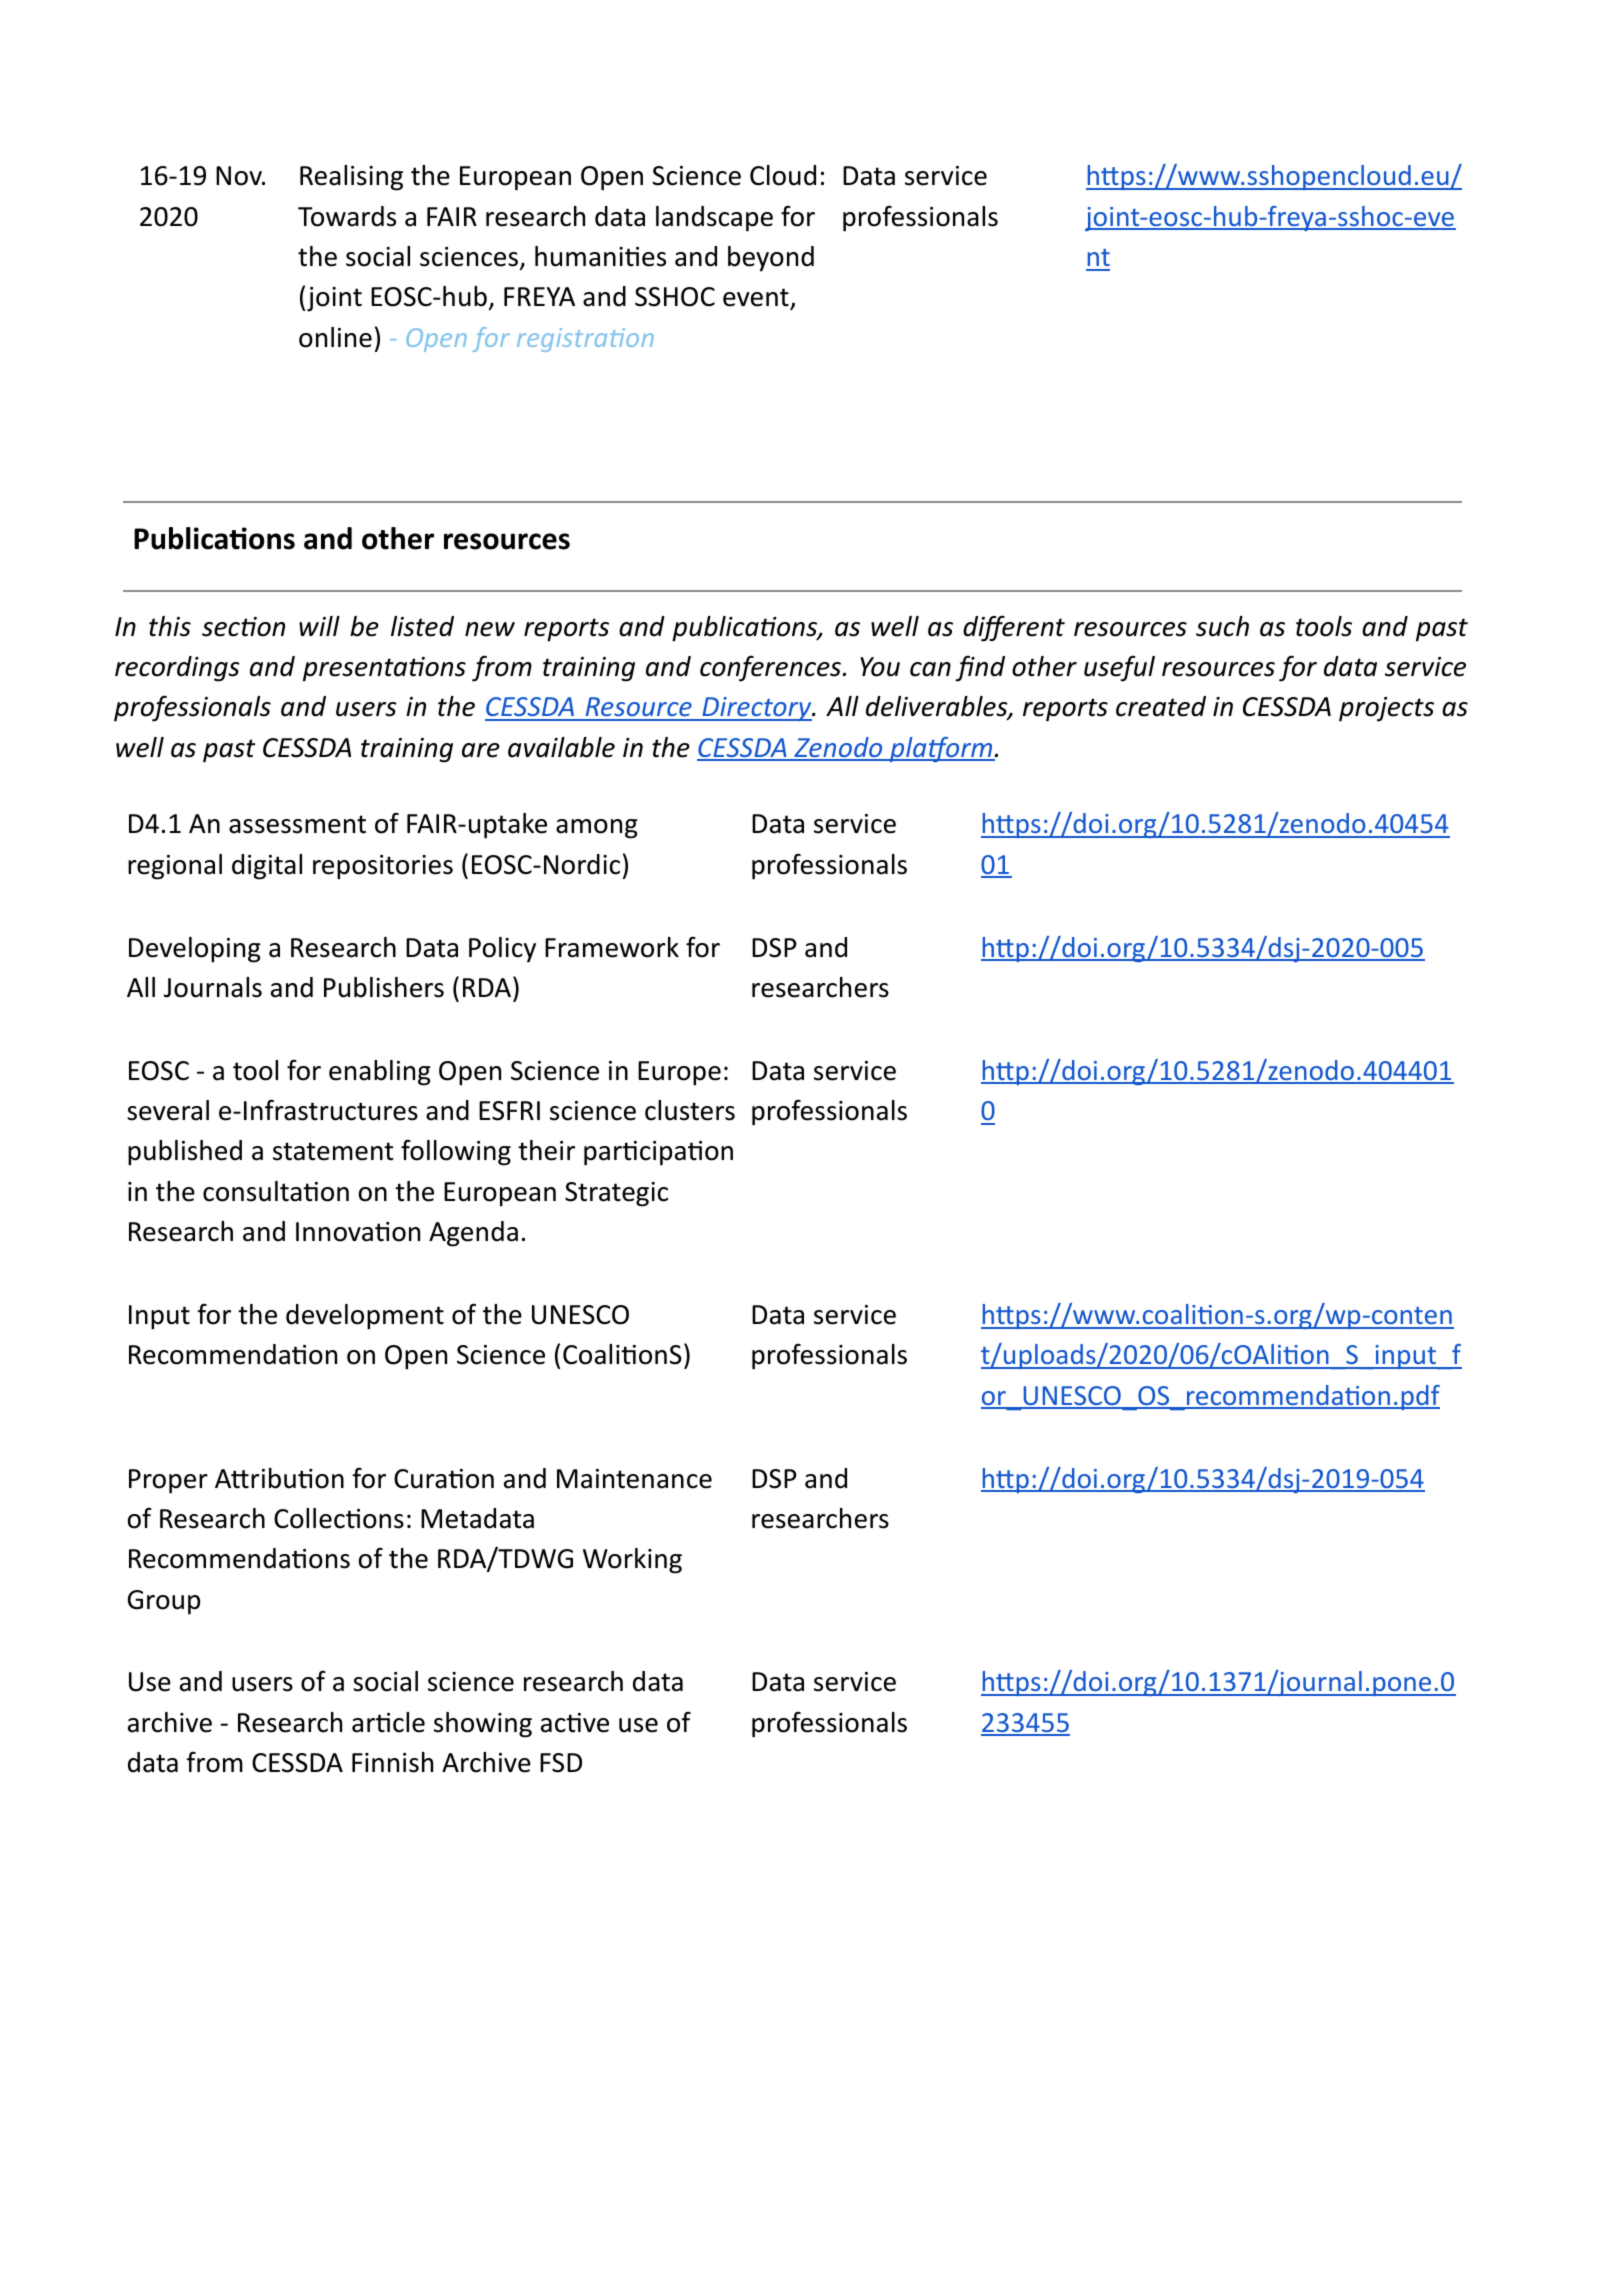 The height and width of the page is (2271, 1603). Describe the element at coordinates (757, 299) in the page. I see `event` at that location.
